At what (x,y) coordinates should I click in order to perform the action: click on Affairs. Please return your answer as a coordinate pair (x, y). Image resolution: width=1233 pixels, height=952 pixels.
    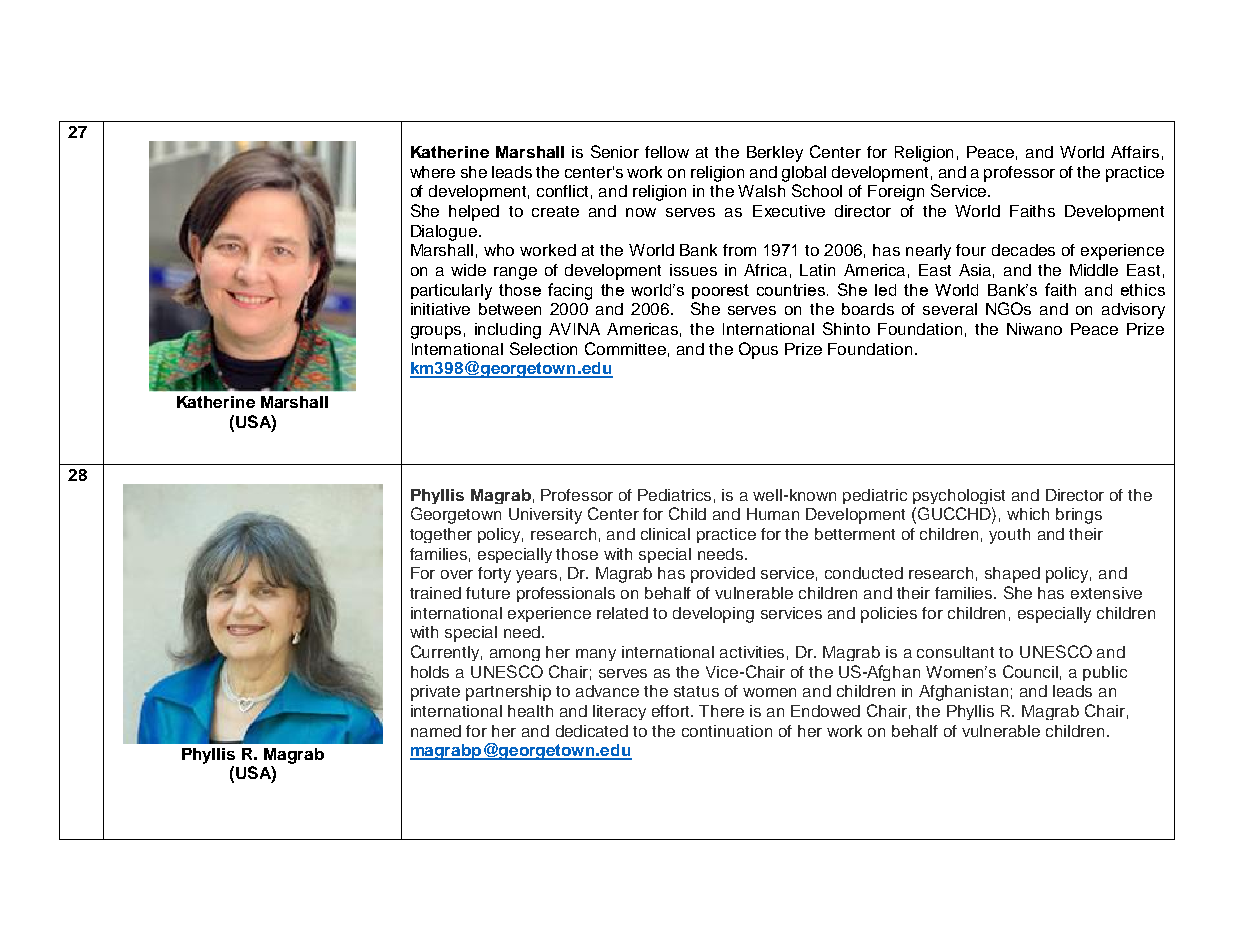
    Looking at the image, I should click on (1135, 152).
